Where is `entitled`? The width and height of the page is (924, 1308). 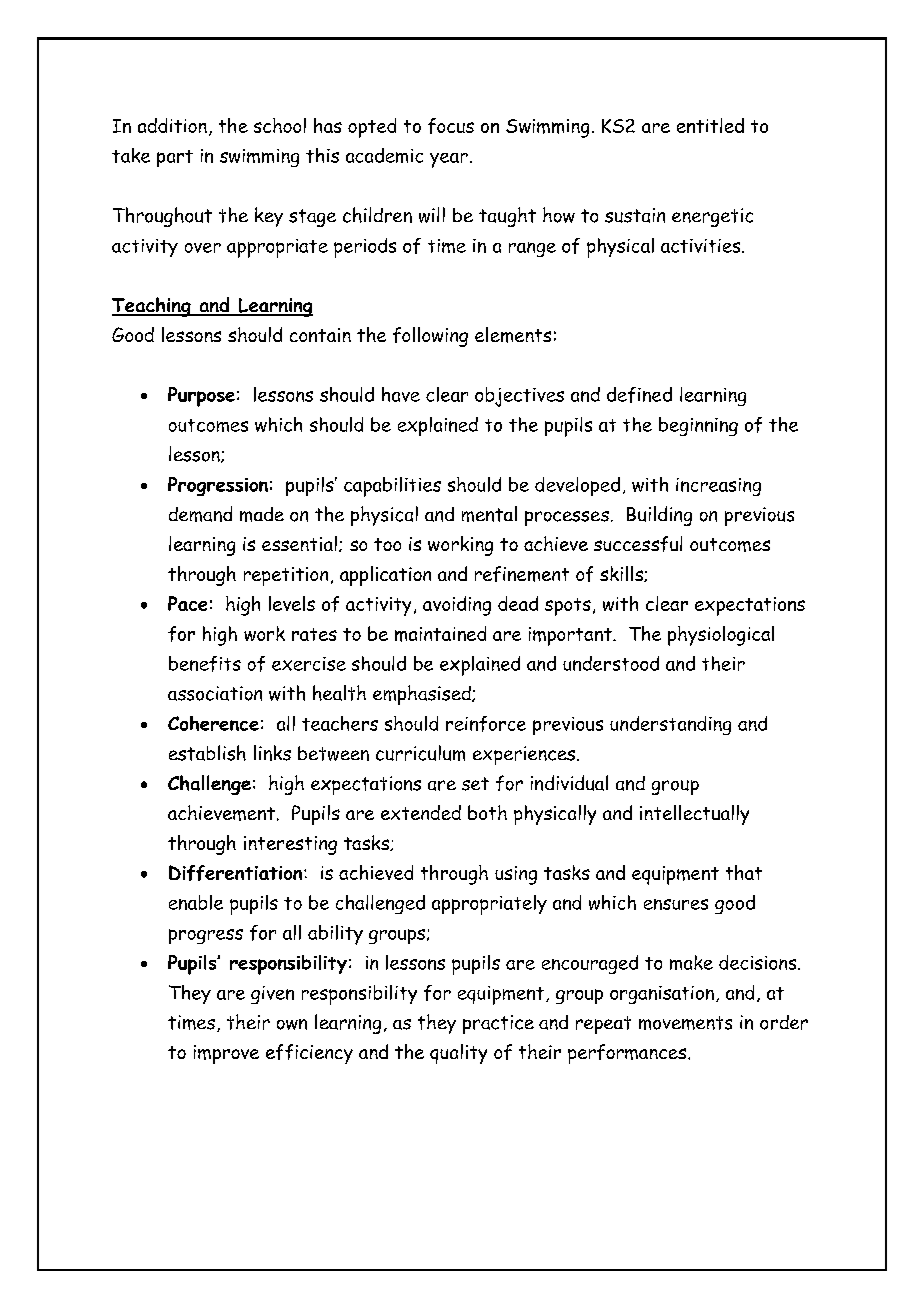
entitled is located at coordinates (710, 125).
